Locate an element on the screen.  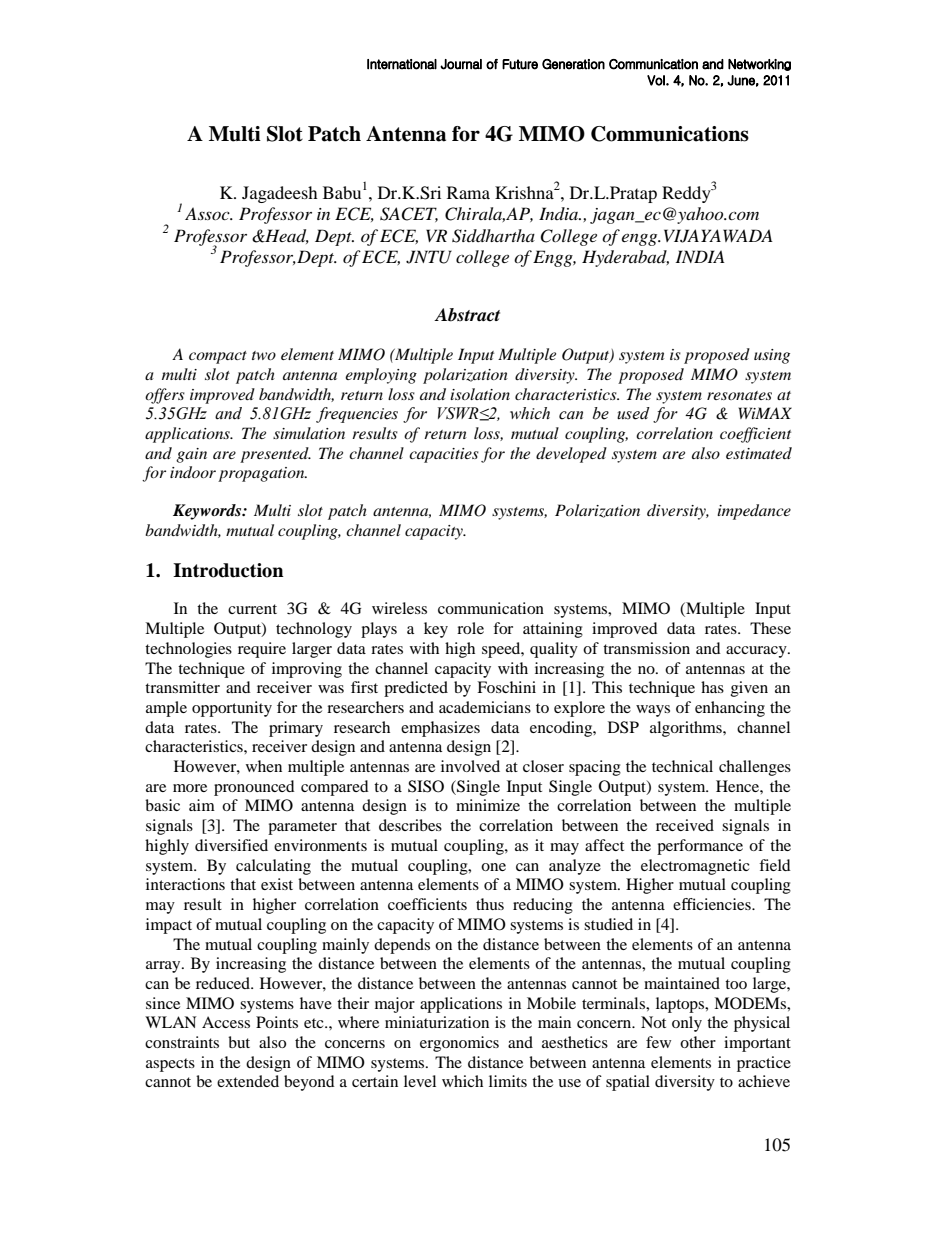
other is located at coordinates (698, 1042).
